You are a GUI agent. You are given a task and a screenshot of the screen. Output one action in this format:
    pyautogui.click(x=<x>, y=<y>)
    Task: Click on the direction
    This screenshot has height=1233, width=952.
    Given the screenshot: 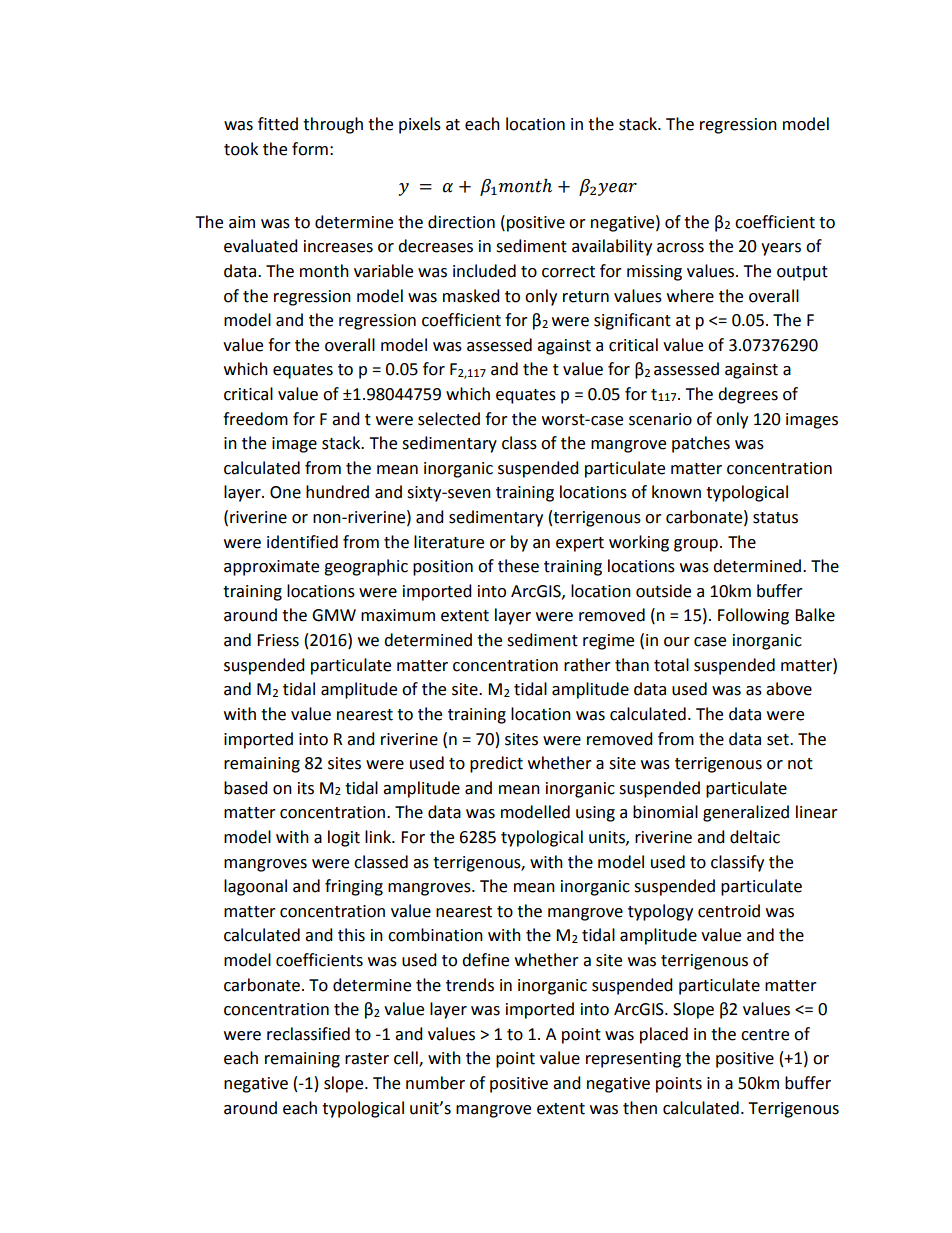 What is the action you would take?
    pyautogui.click(x=461, y=222)
